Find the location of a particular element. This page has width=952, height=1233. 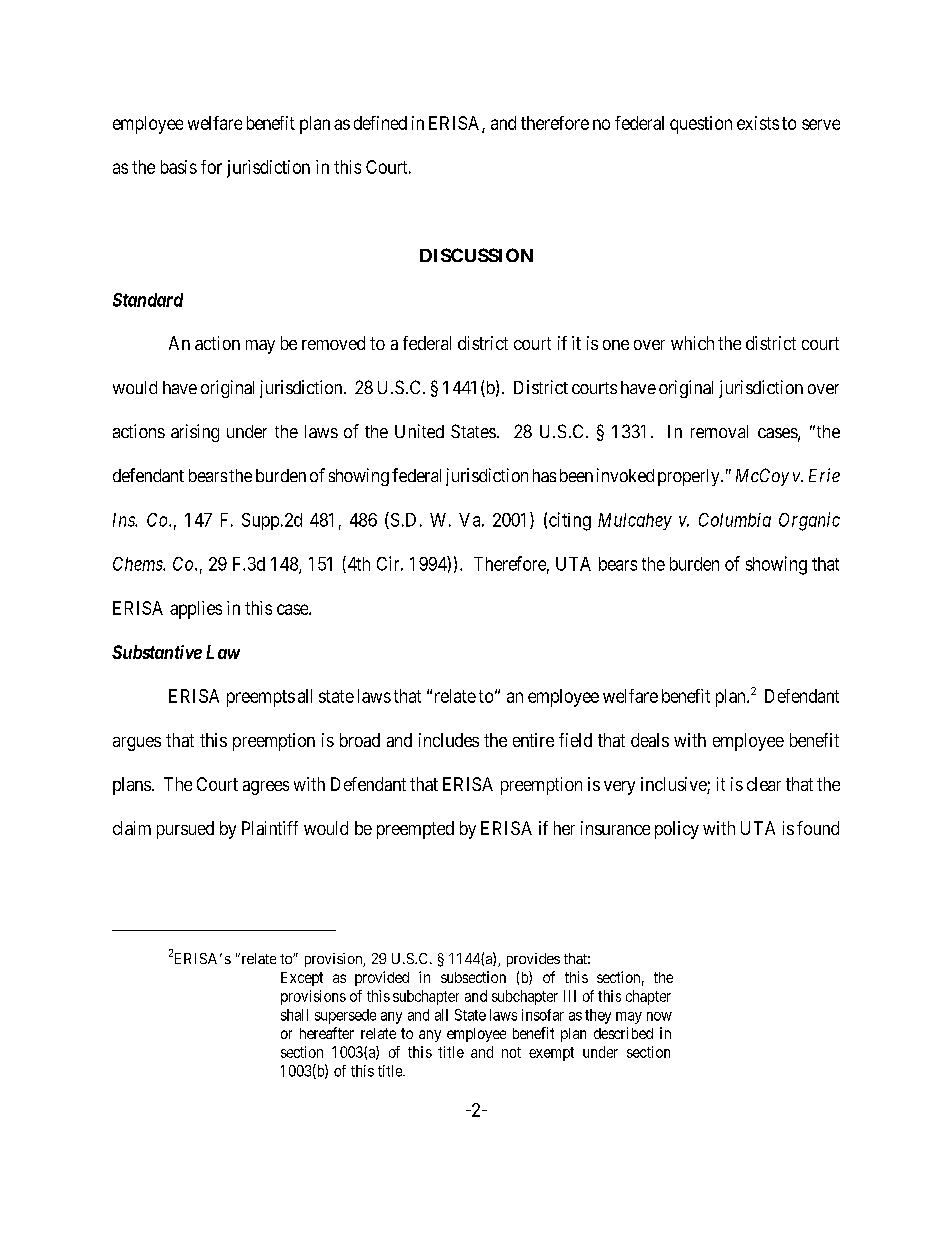

shall is located at coordinates (294, 1015).
